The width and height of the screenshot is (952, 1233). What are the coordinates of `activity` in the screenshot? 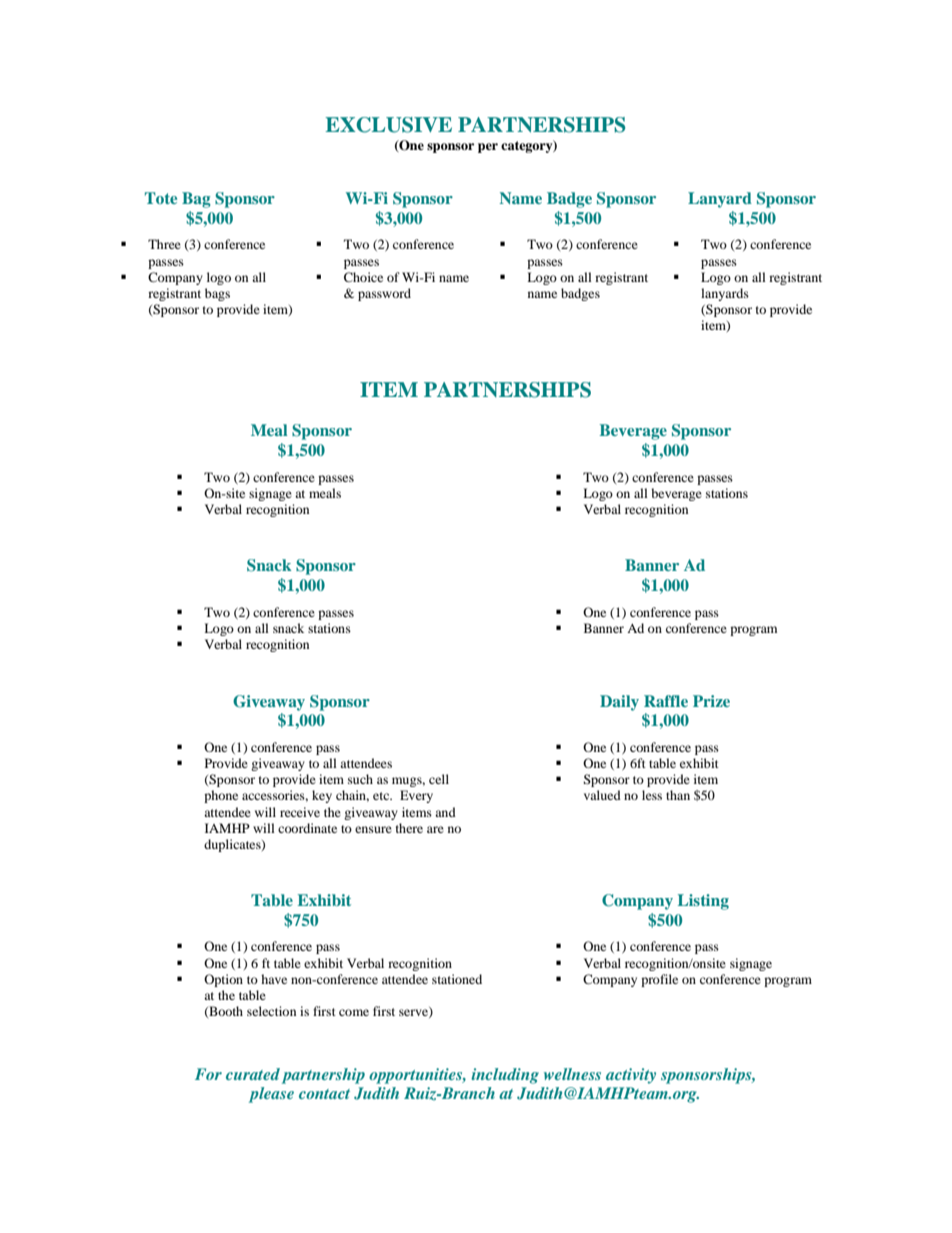 It's located at (631, 1076).
